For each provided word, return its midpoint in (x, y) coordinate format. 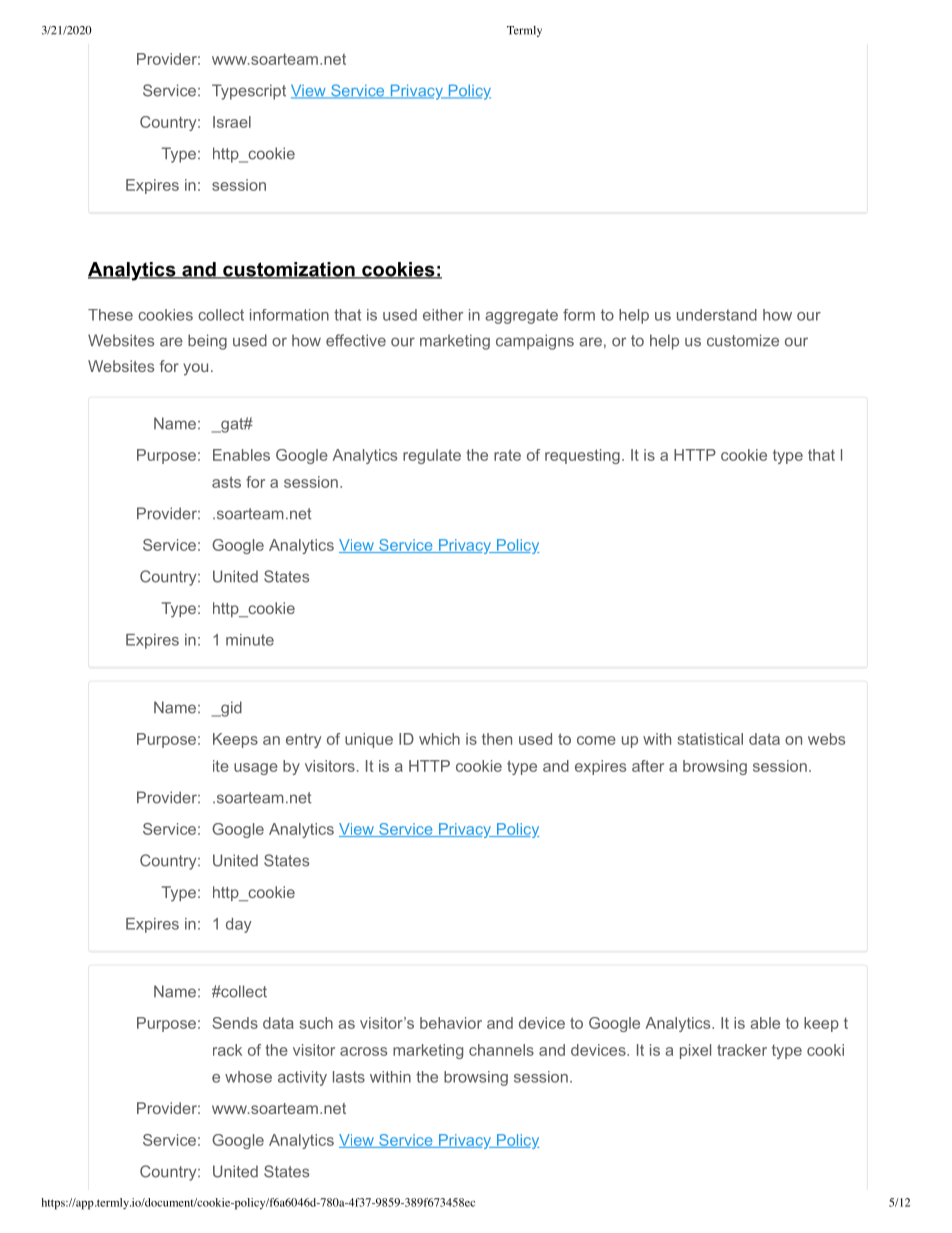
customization (289, 270)
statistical (710, 739)
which (439, 739)
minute (250, 640)
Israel (232, 122)
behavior (451, 1023)
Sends (235, 1023)
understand (717, 315)
